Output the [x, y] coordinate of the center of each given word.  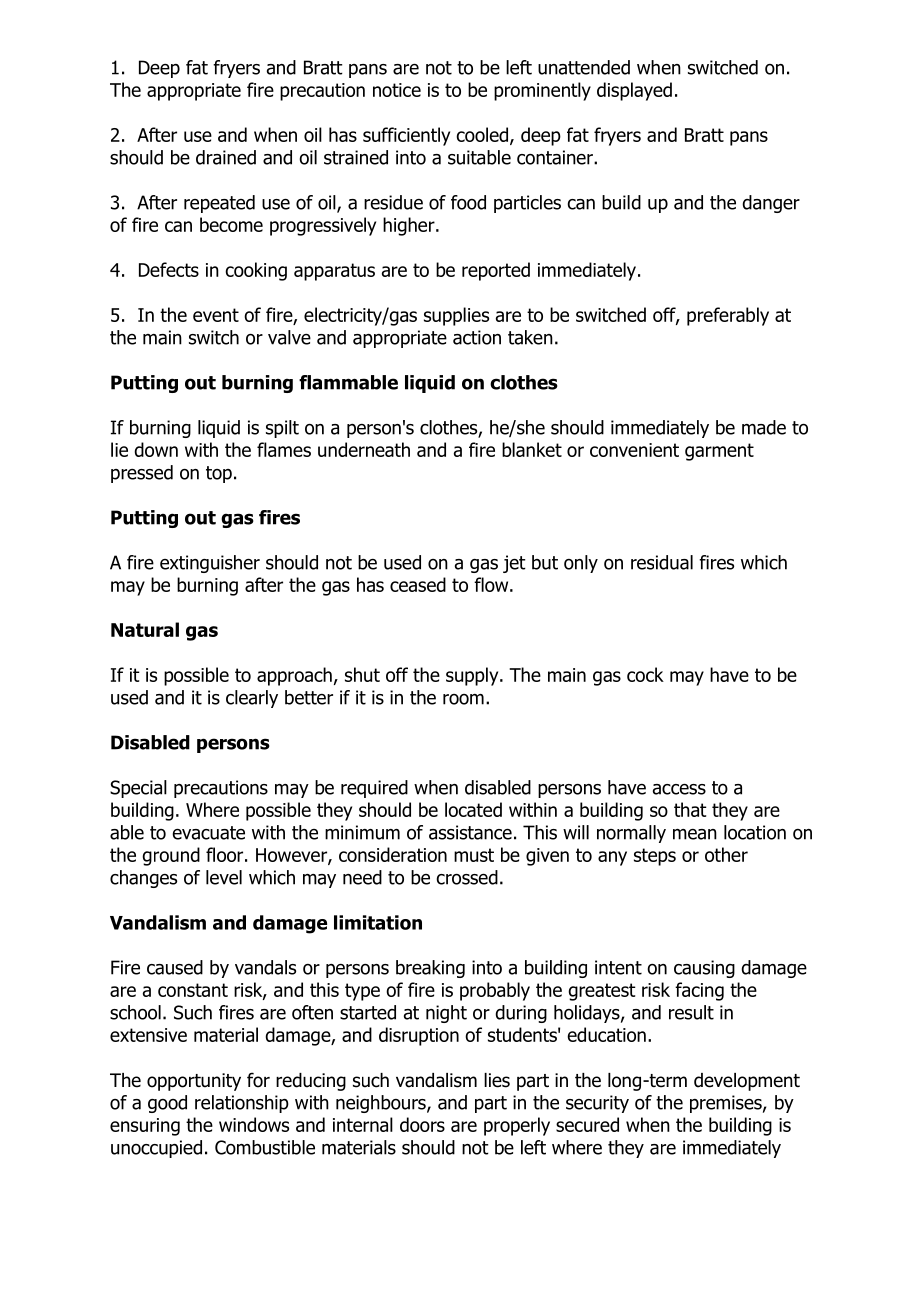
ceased [418, 584]
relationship [242, 1104]
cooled [483, 135]
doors [422, 1124]
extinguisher [210, 564]
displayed [634, 91]
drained [226, 157]
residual [662, 562]
